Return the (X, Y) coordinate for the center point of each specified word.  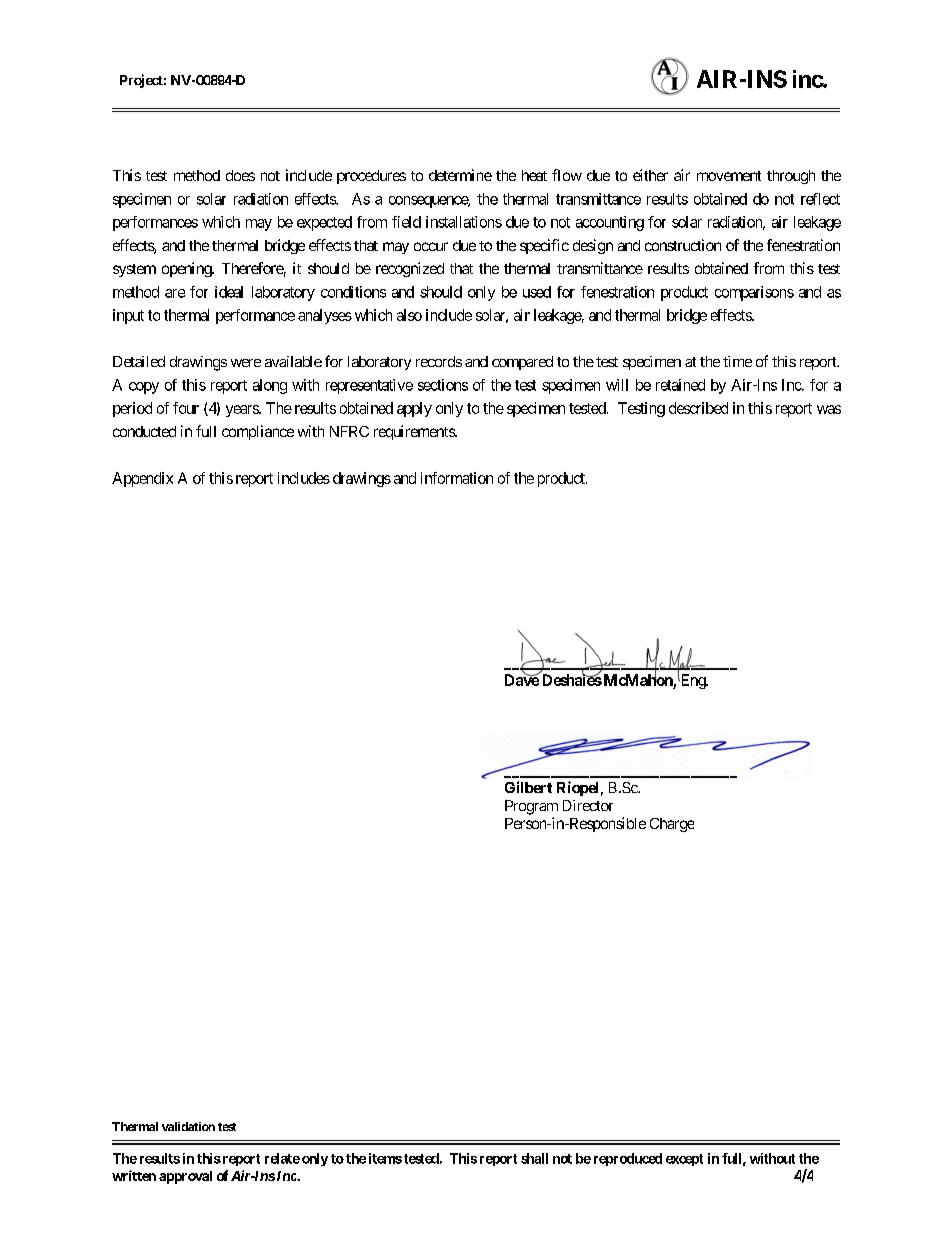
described (698, 408)
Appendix (142, 479)
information (457, 478)
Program (531, 807)
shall (534, 1158)
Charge (672, 825)
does (240, 175)
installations (464, 222)
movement (729, 176)
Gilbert (528, 787)
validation (188, 1126)
